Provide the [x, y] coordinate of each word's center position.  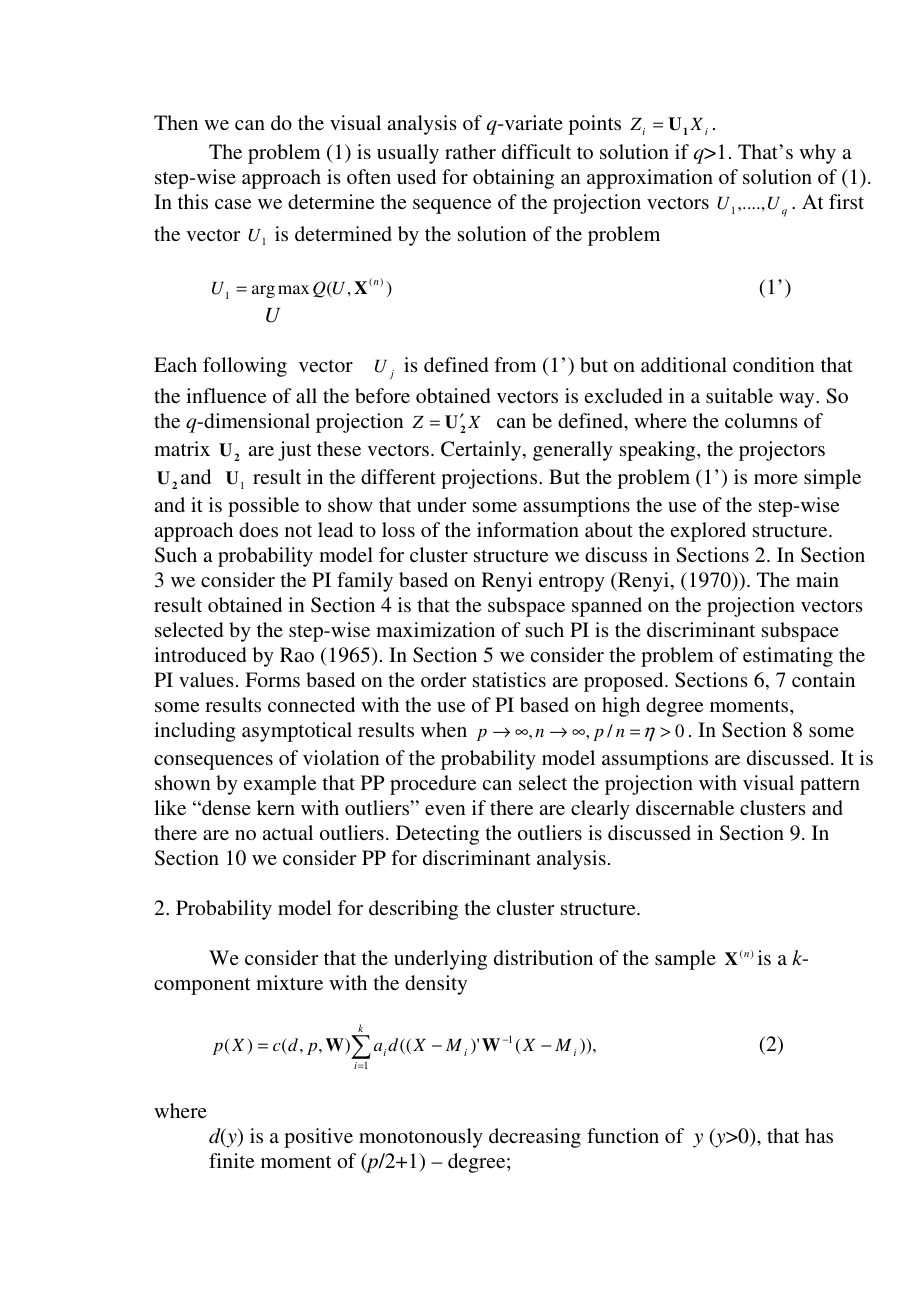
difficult [536, 151]
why [817, 154]
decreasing [535, 1138]
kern [276, 807]
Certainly [482, 451]
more [776, 479]
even [445, 810]
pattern [830, 786]
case [233, 204]
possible [263, 507]
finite [231, 1160]
